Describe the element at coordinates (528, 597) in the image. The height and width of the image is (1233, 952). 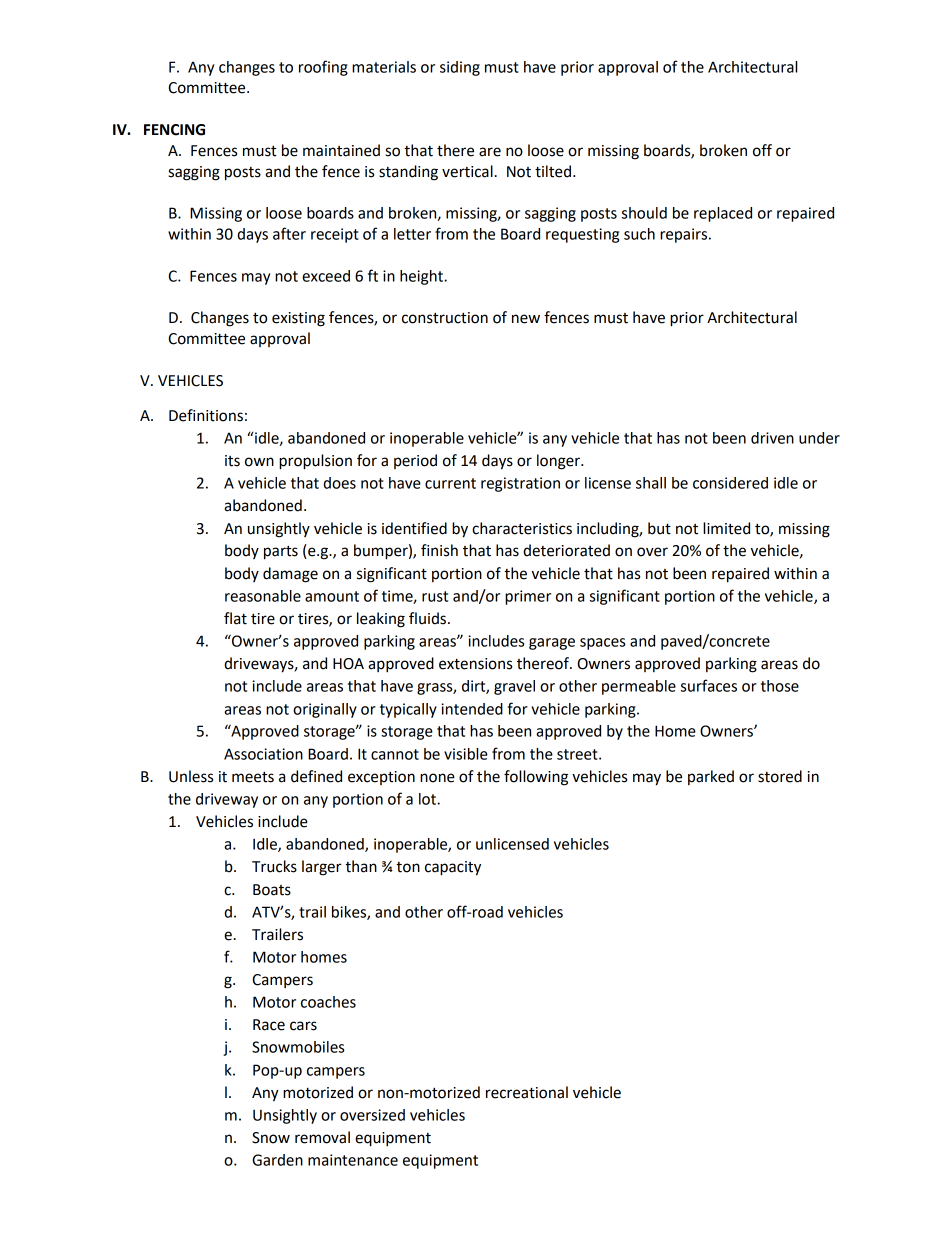
I see `primer` at that location.
